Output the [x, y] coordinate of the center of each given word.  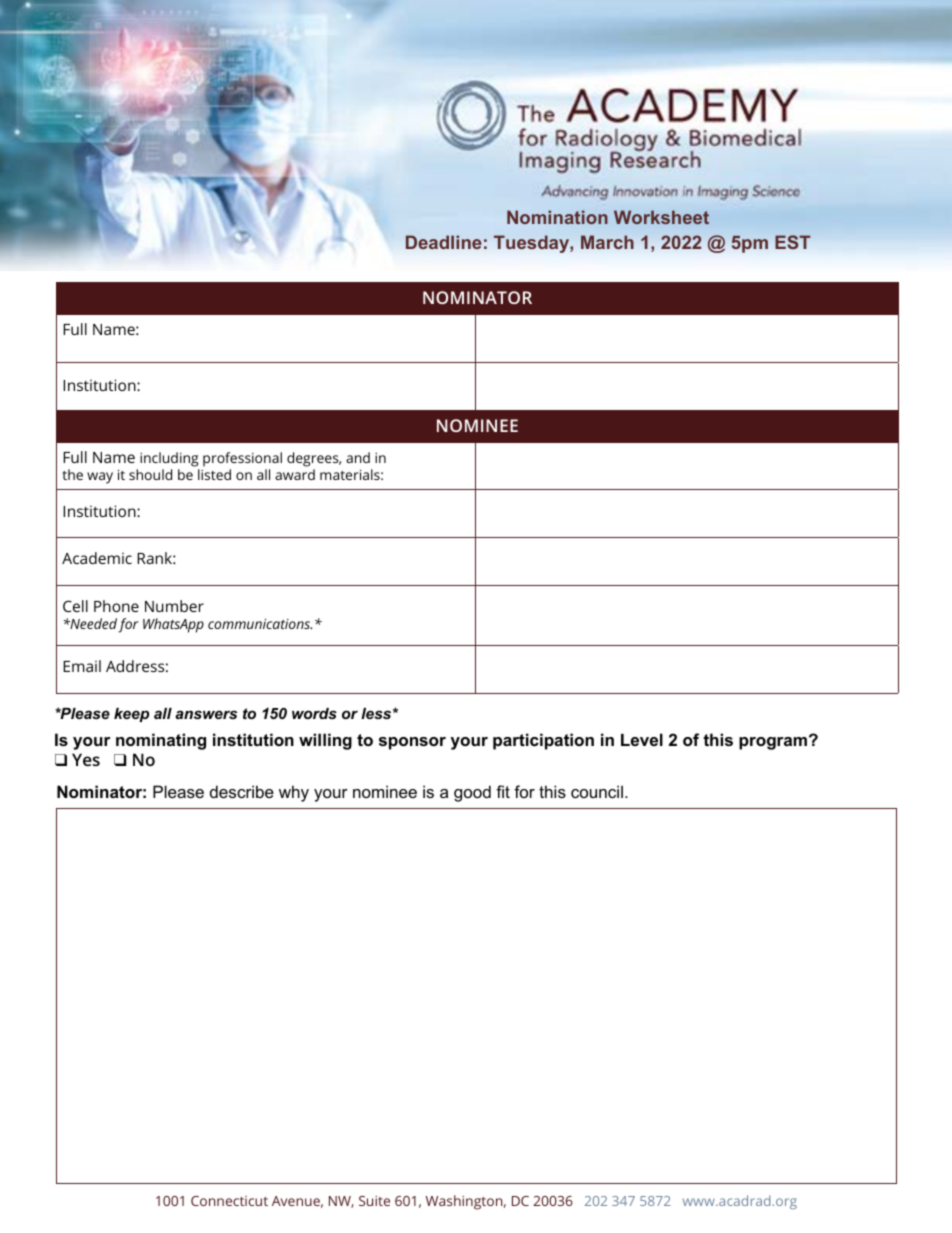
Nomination [557, 217]
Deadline [444, 242]
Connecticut [229, 1201]
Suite [374, 1201]
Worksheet [661, 217]
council [597, 791]
